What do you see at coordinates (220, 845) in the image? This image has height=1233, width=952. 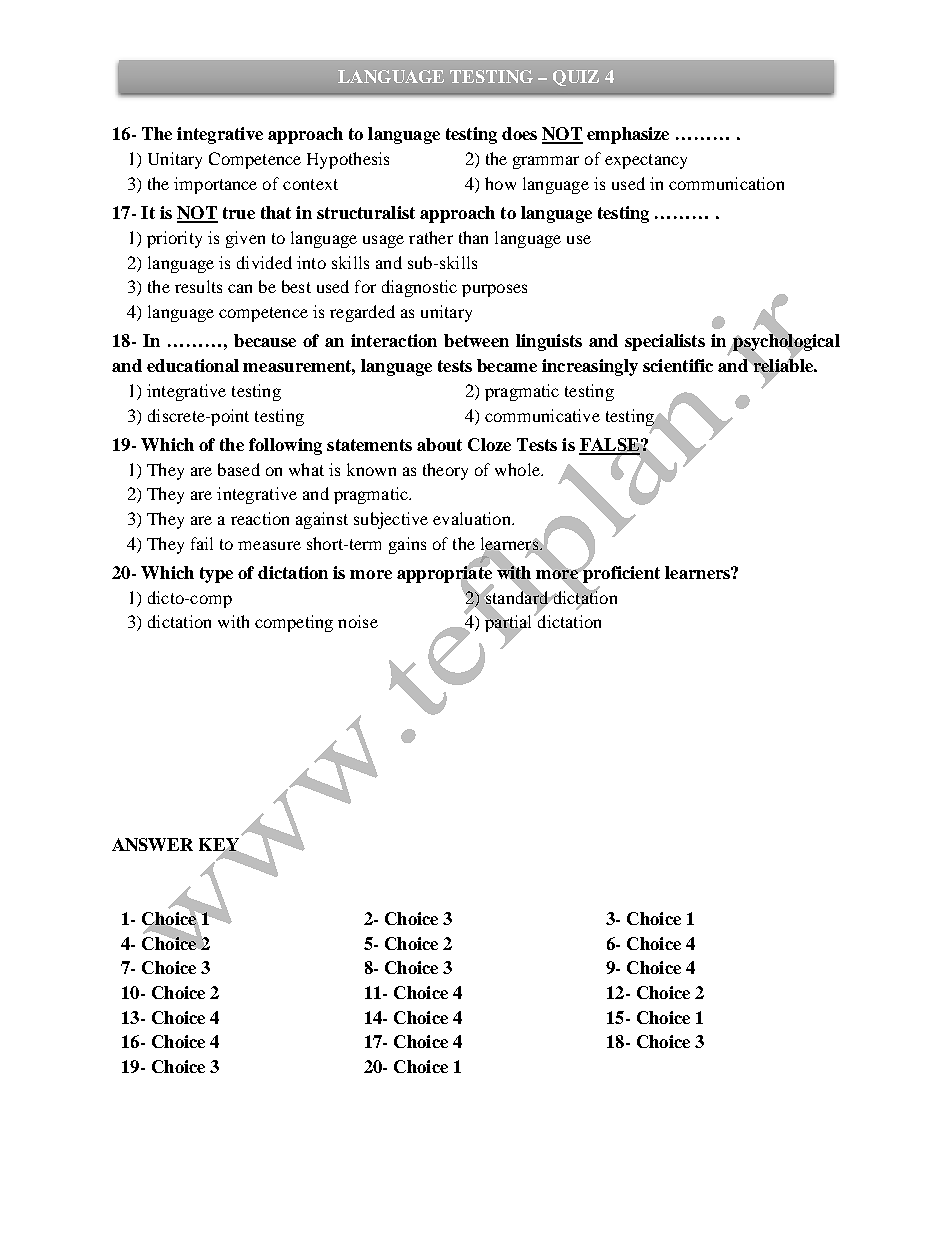 I see `KEY` at bounding box center [220, 845].
